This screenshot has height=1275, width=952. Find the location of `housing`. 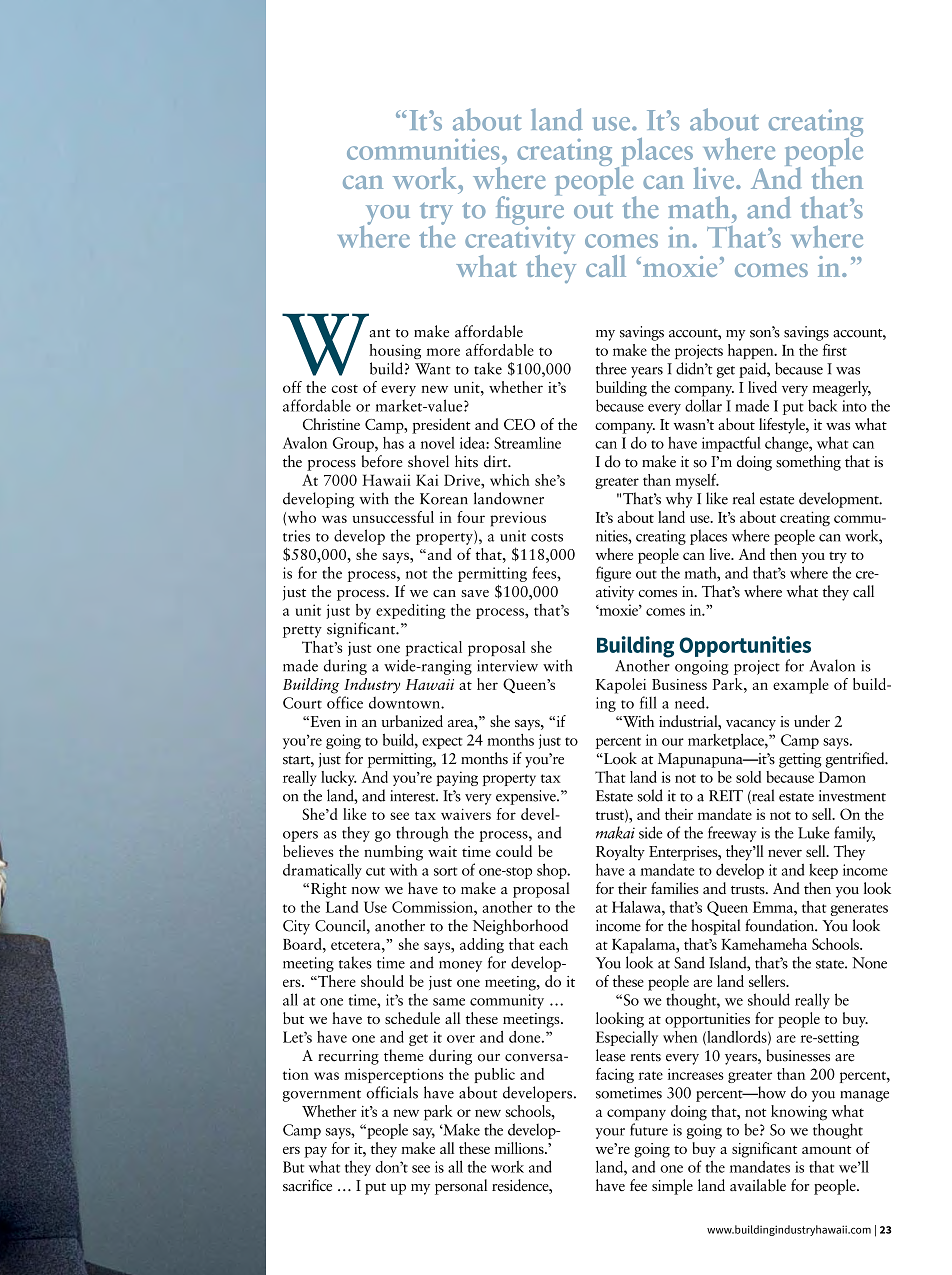

housing is located at coordinates (395, 351).
